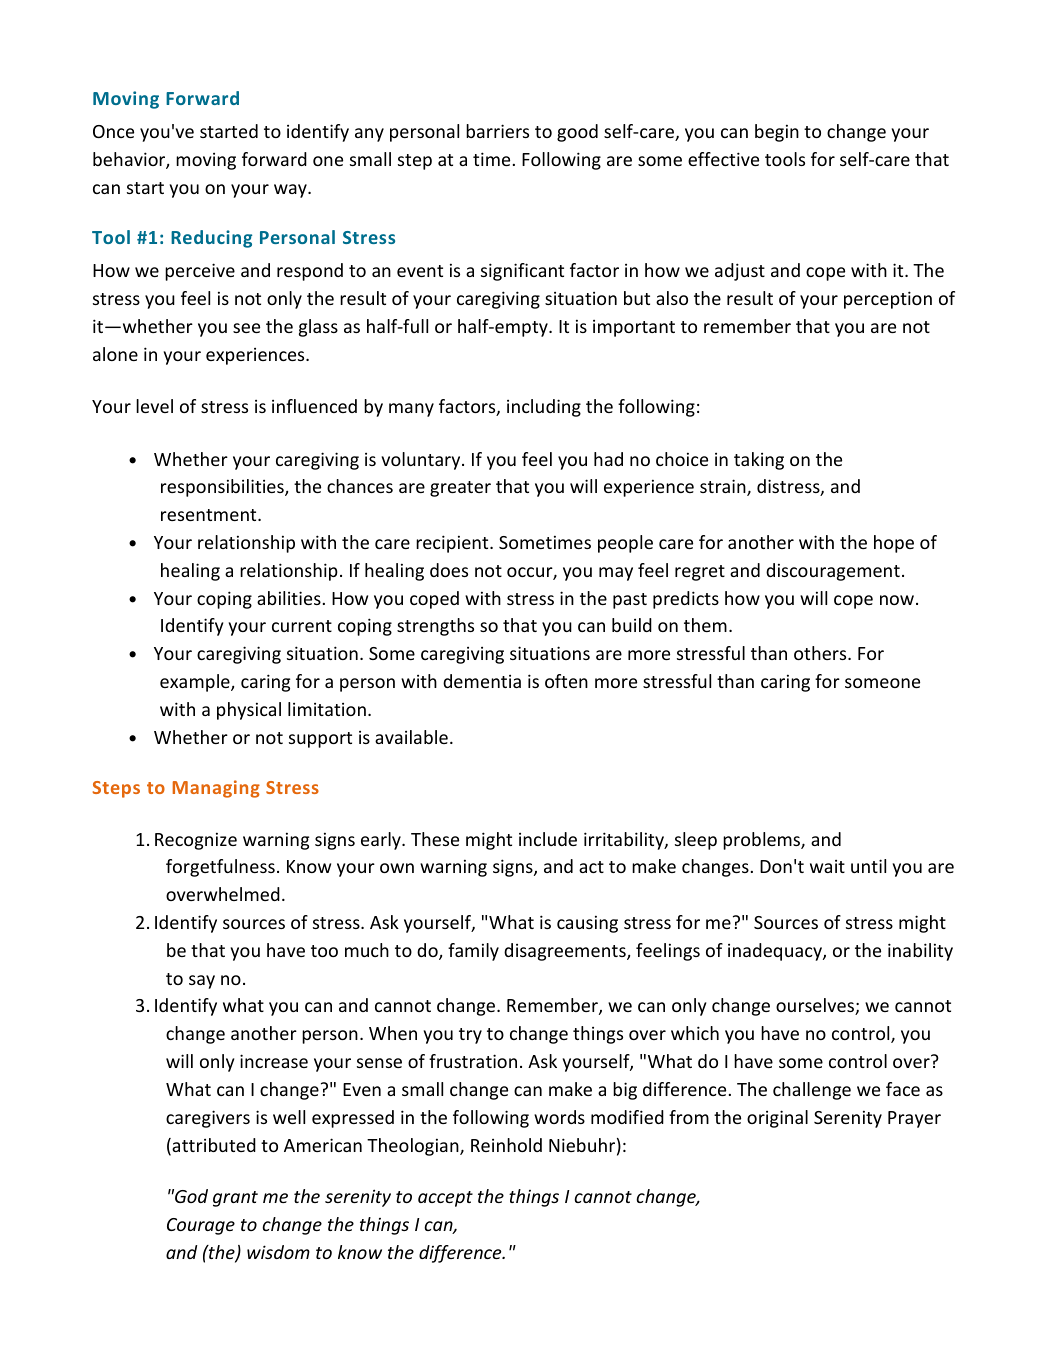 The image size is (1044, 1352). Describe the element at coordinates (497, 131) in the document. I see `barriers` at that location.
